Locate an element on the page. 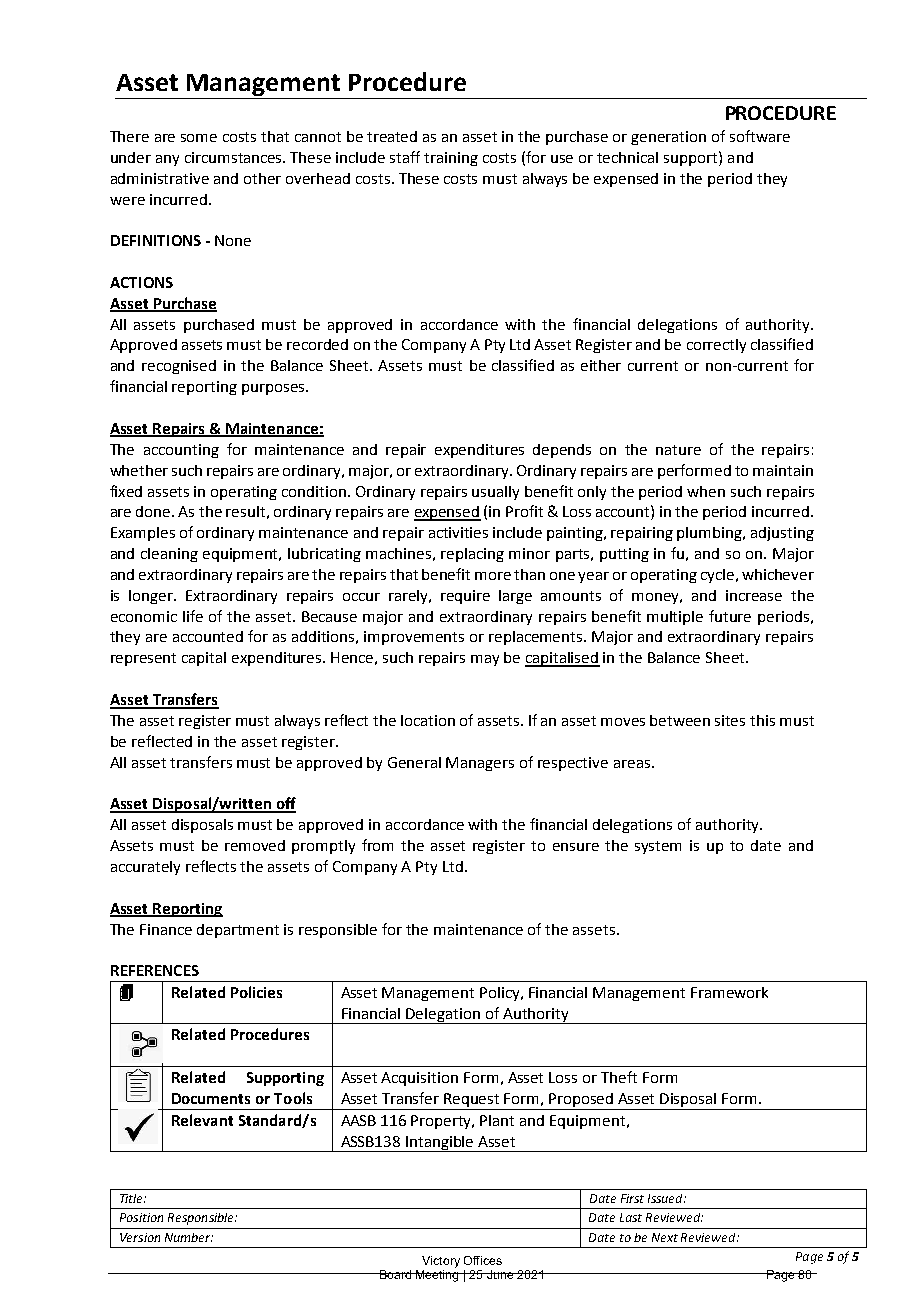 Image resolution: width=924 pixels, height=1308 pixels. between is located at coordinates (680, 720).
